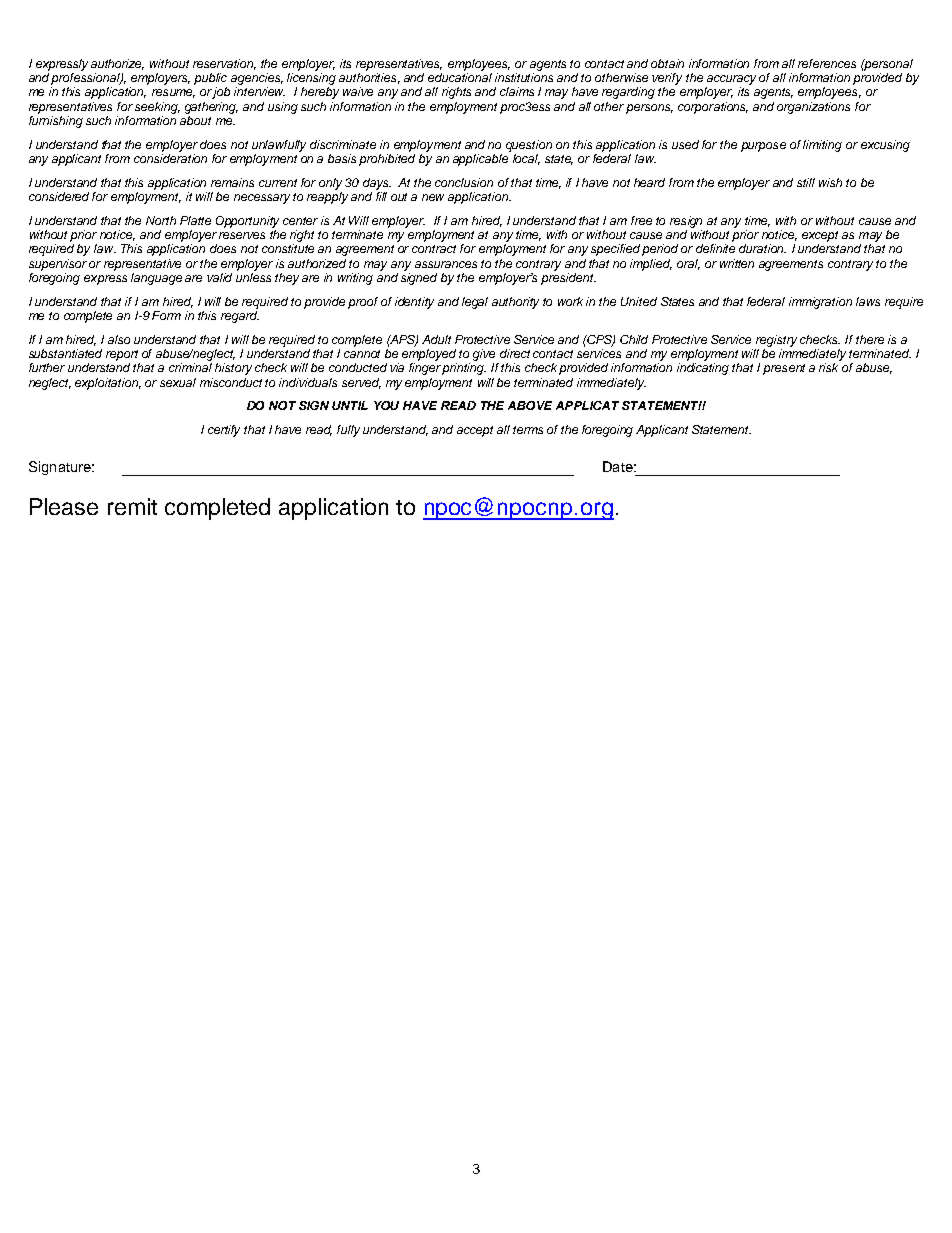 The width and height of the image is (952, 1233). I want to click on accept, so click(475, 431).
